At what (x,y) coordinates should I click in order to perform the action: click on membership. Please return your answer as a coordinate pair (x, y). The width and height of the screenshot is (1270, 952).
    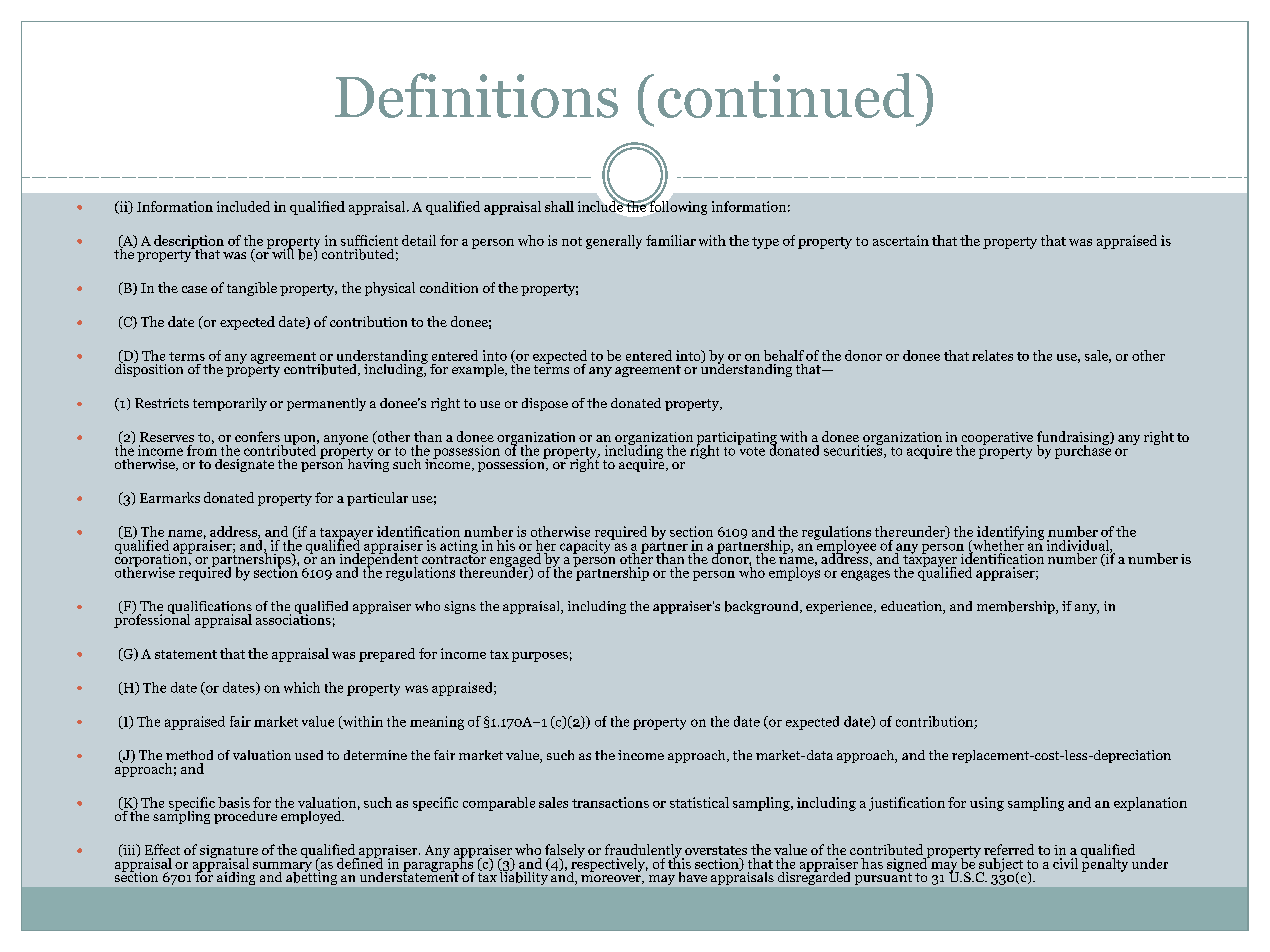
    Looking at the image, I should click on (1017, 607).
